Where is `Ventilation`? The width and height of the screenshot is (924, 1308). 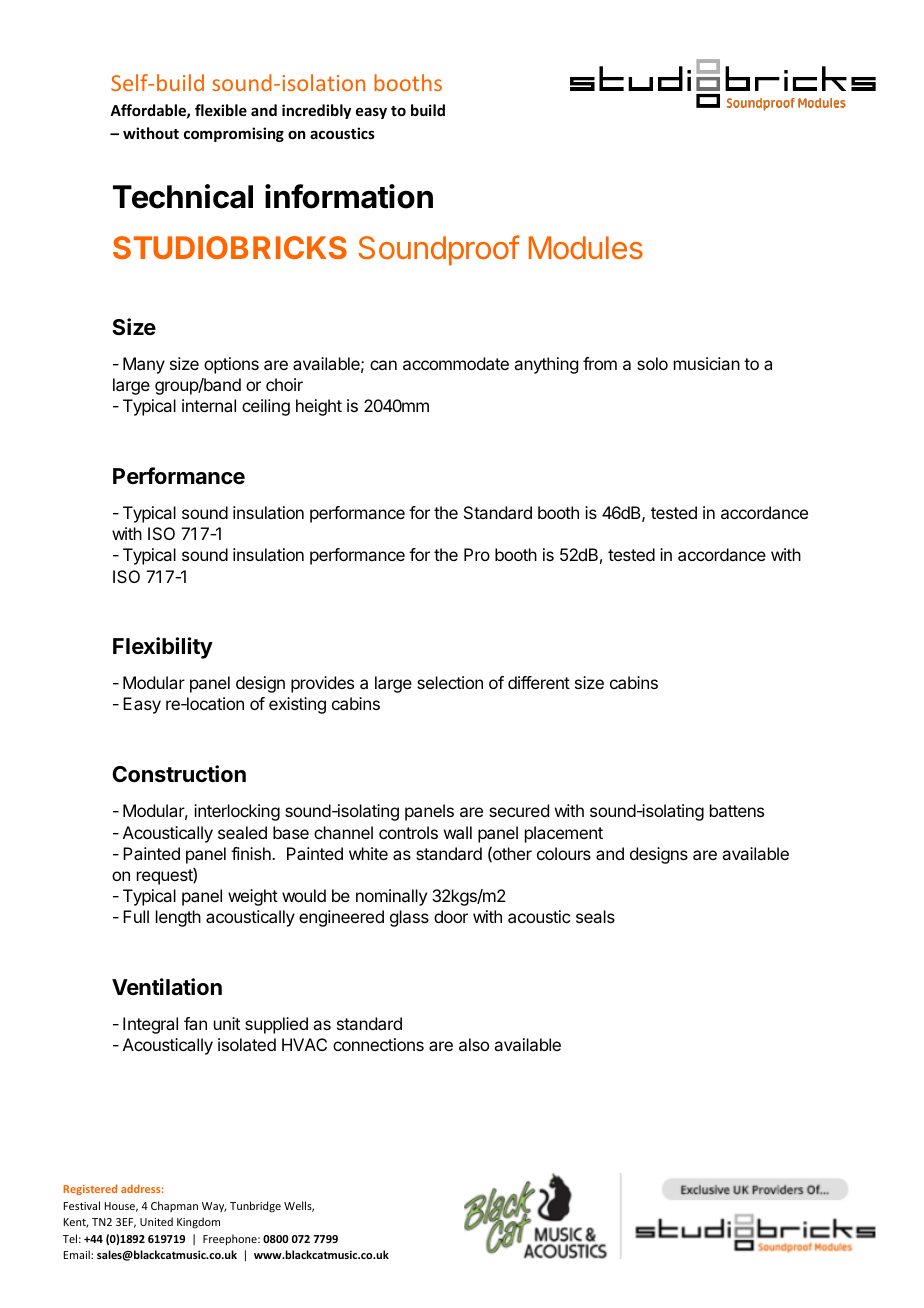 Ventilation is located at coordinates (167, 987).
